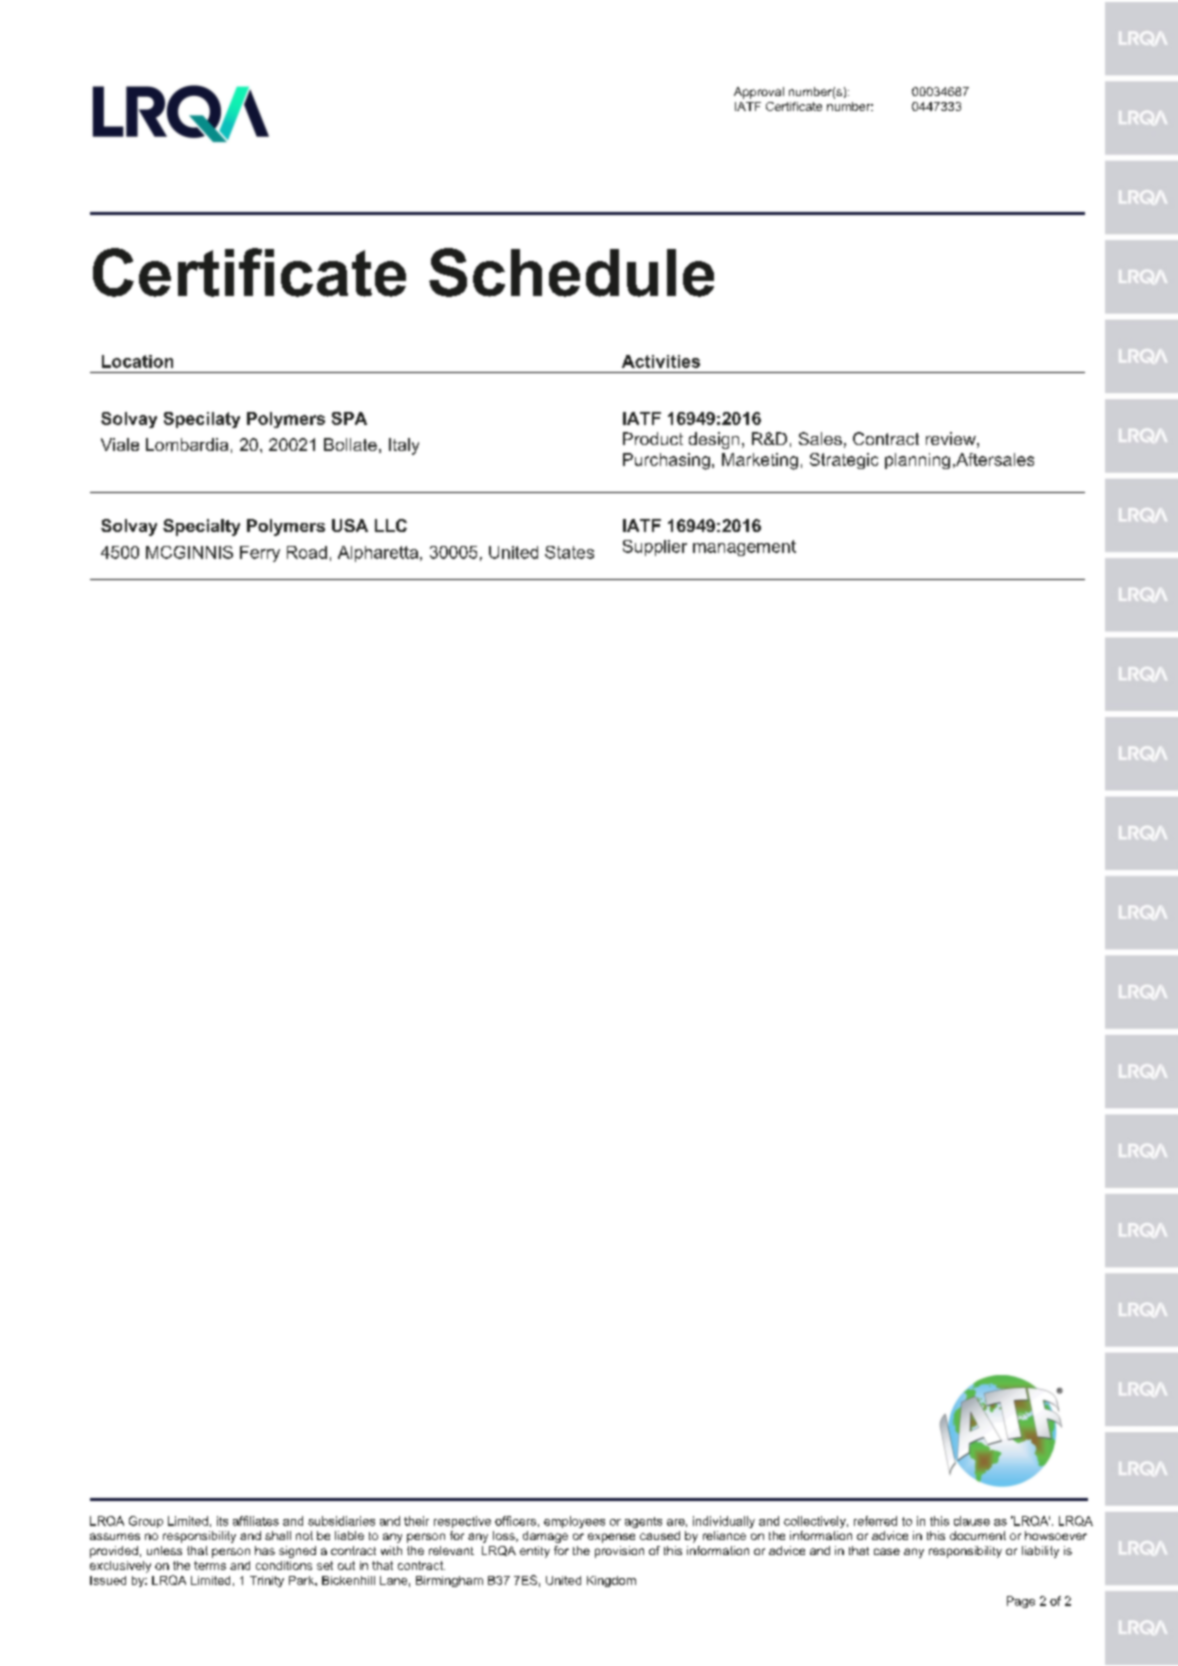 The height and width of the document is (1666, 1178). Describe the element at coordinates (744, 548) in the document. I see `management` at that location.
